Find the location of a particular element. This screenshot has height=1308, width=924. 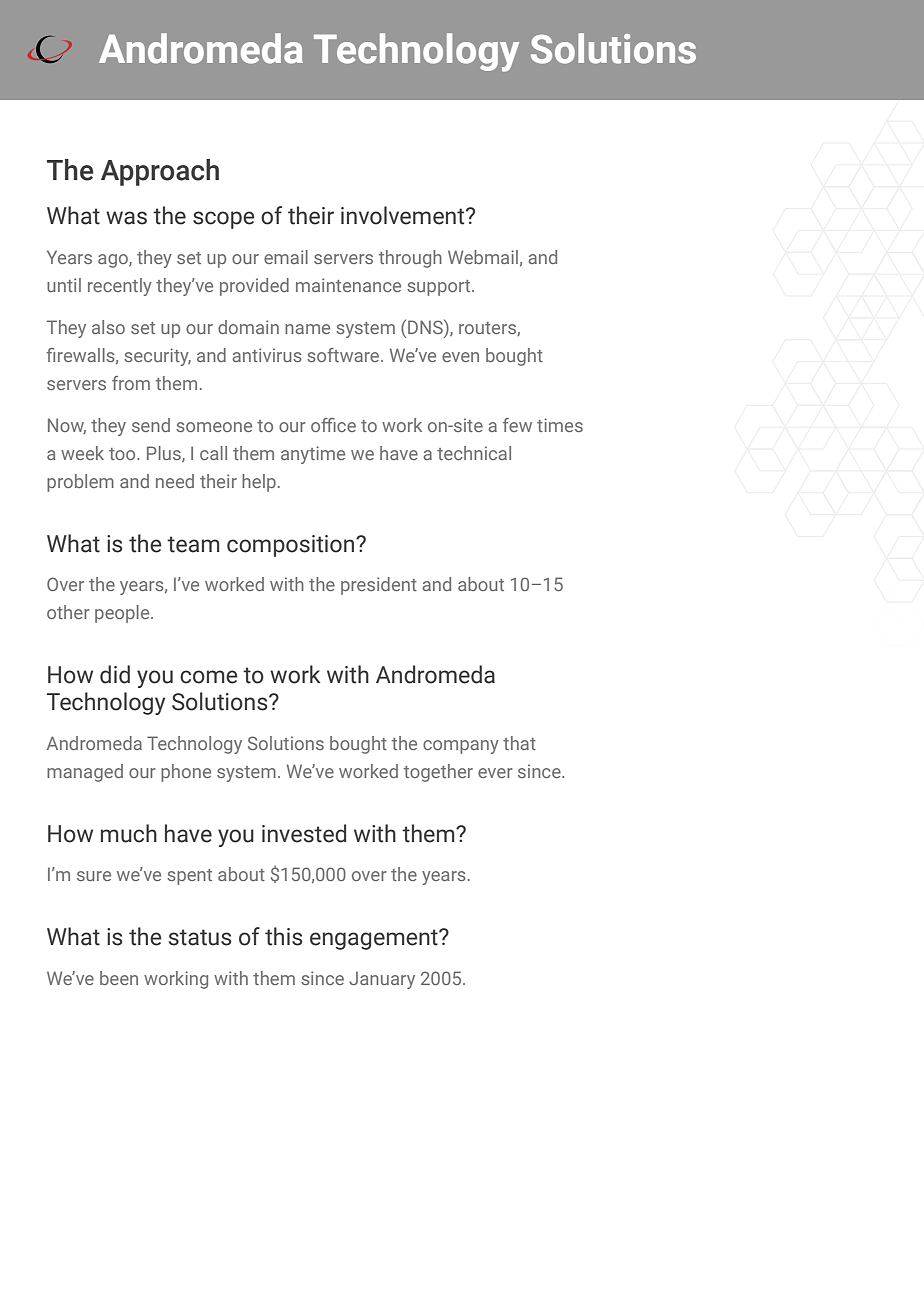

people is located at coordinates (123, 614).
